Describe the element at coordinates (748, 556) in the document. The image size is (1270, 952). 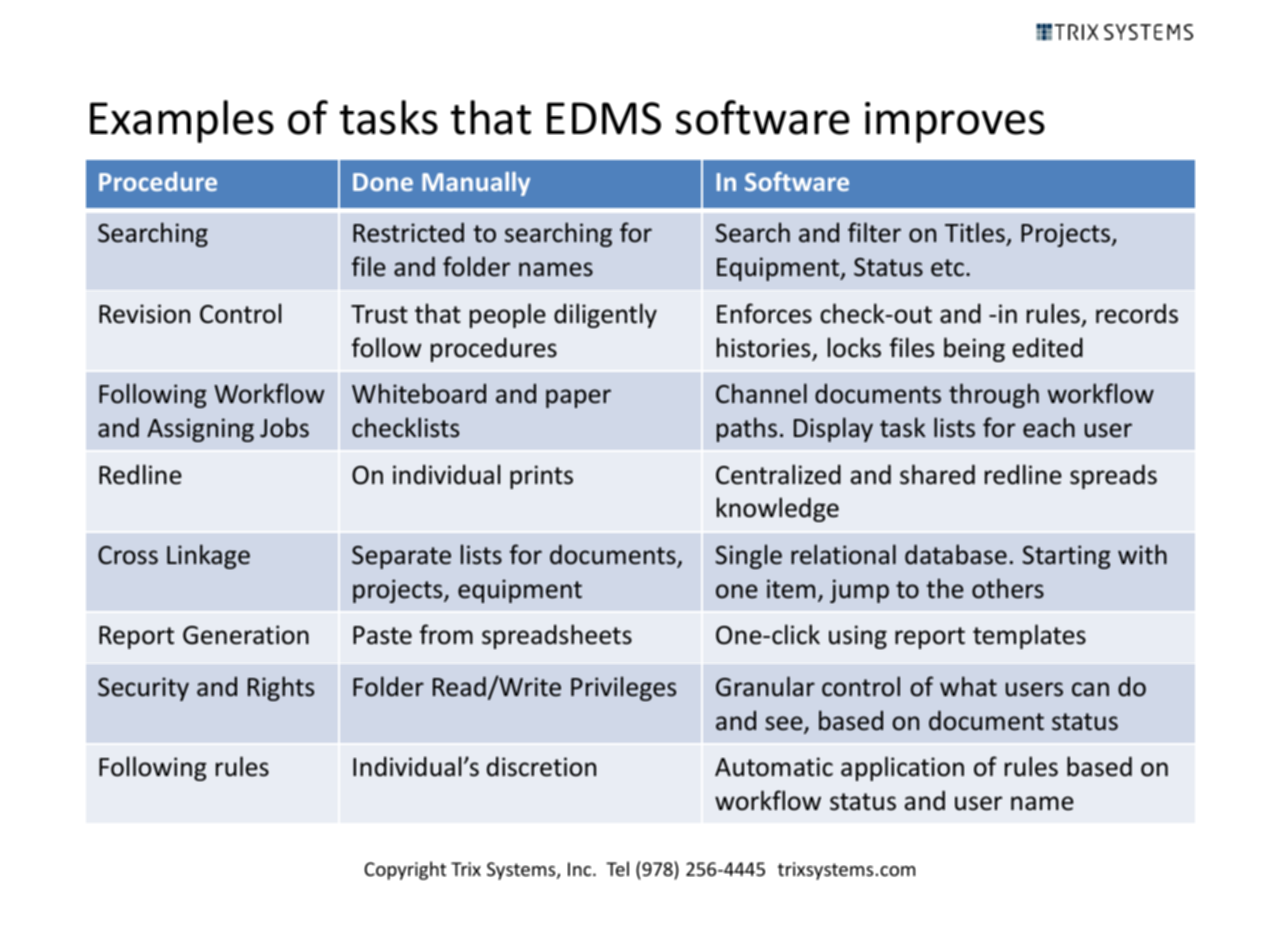
I see `Single` at that location.
